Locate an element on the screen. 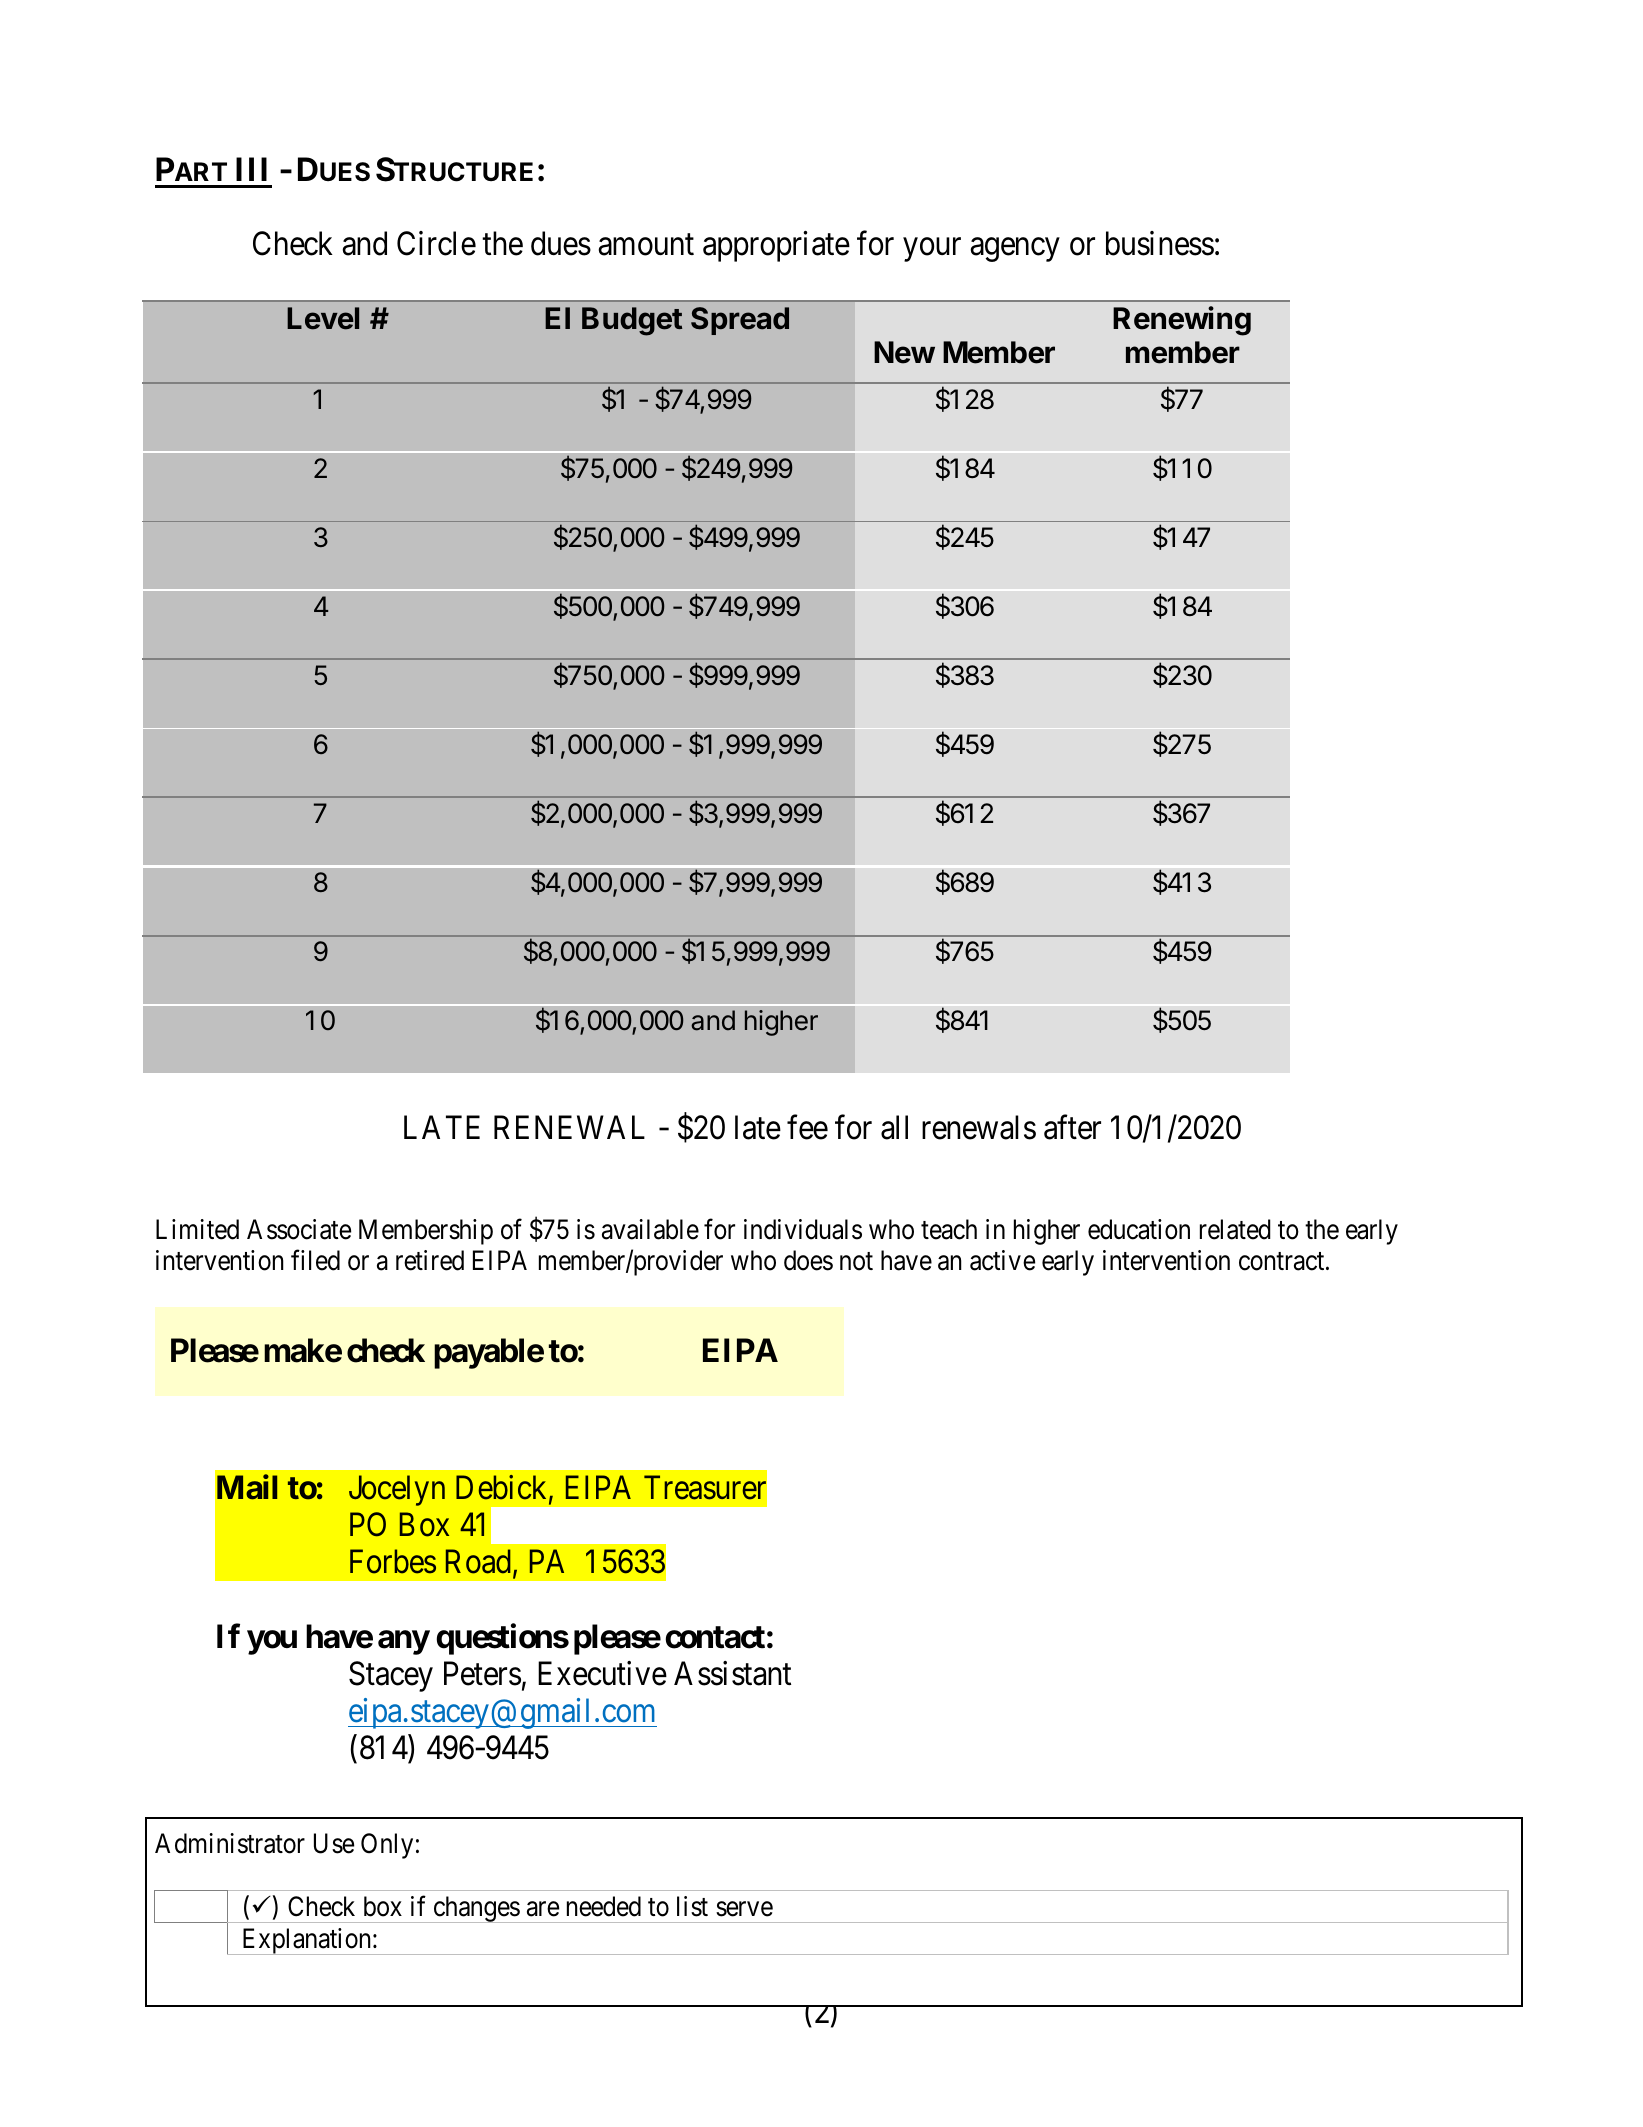 Image resolution: width=1643 pixels, height=2127 pixels. Renewing is located at coordinates (1182, 321).
